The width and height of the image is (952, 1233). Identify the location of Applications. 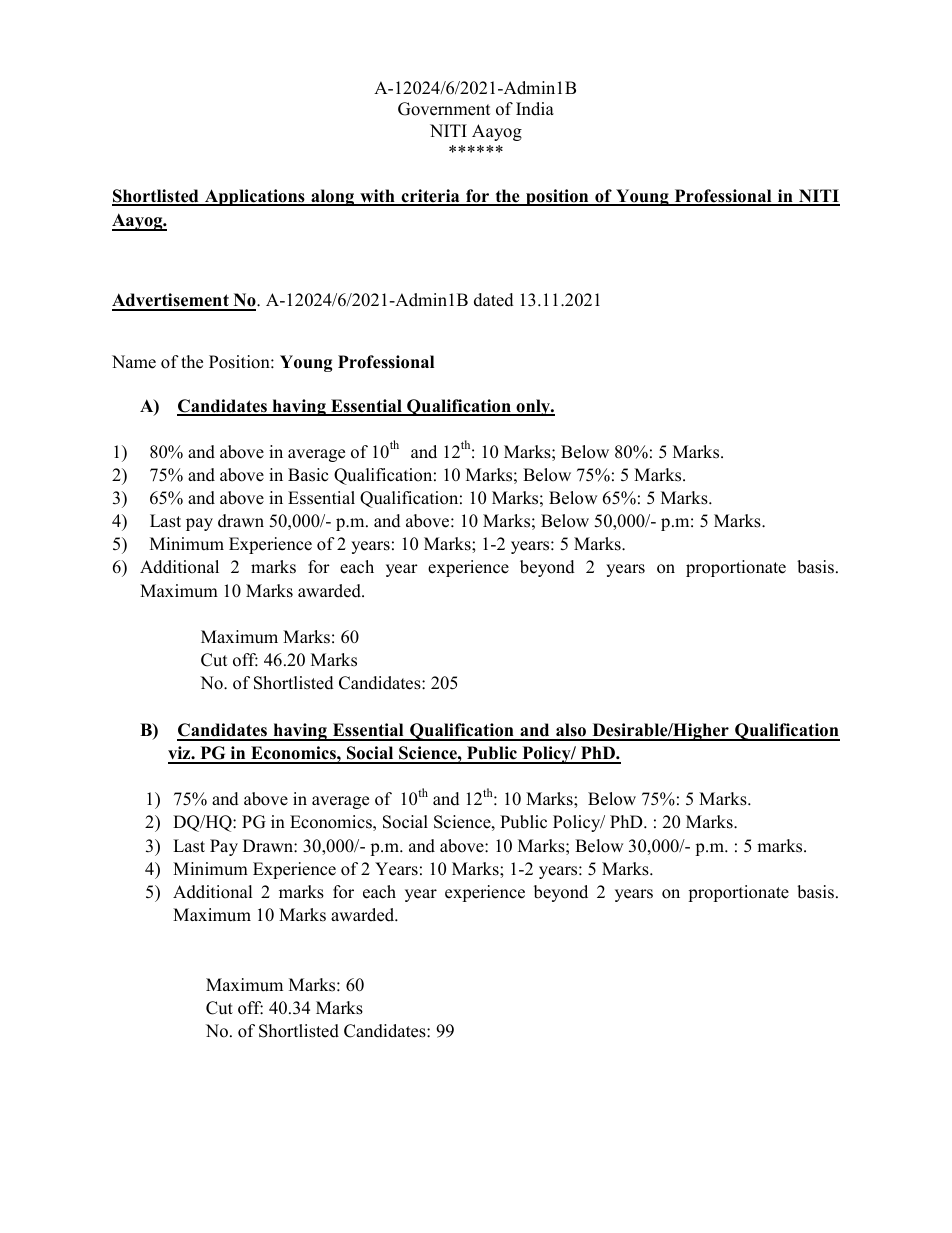
(255, 197).
